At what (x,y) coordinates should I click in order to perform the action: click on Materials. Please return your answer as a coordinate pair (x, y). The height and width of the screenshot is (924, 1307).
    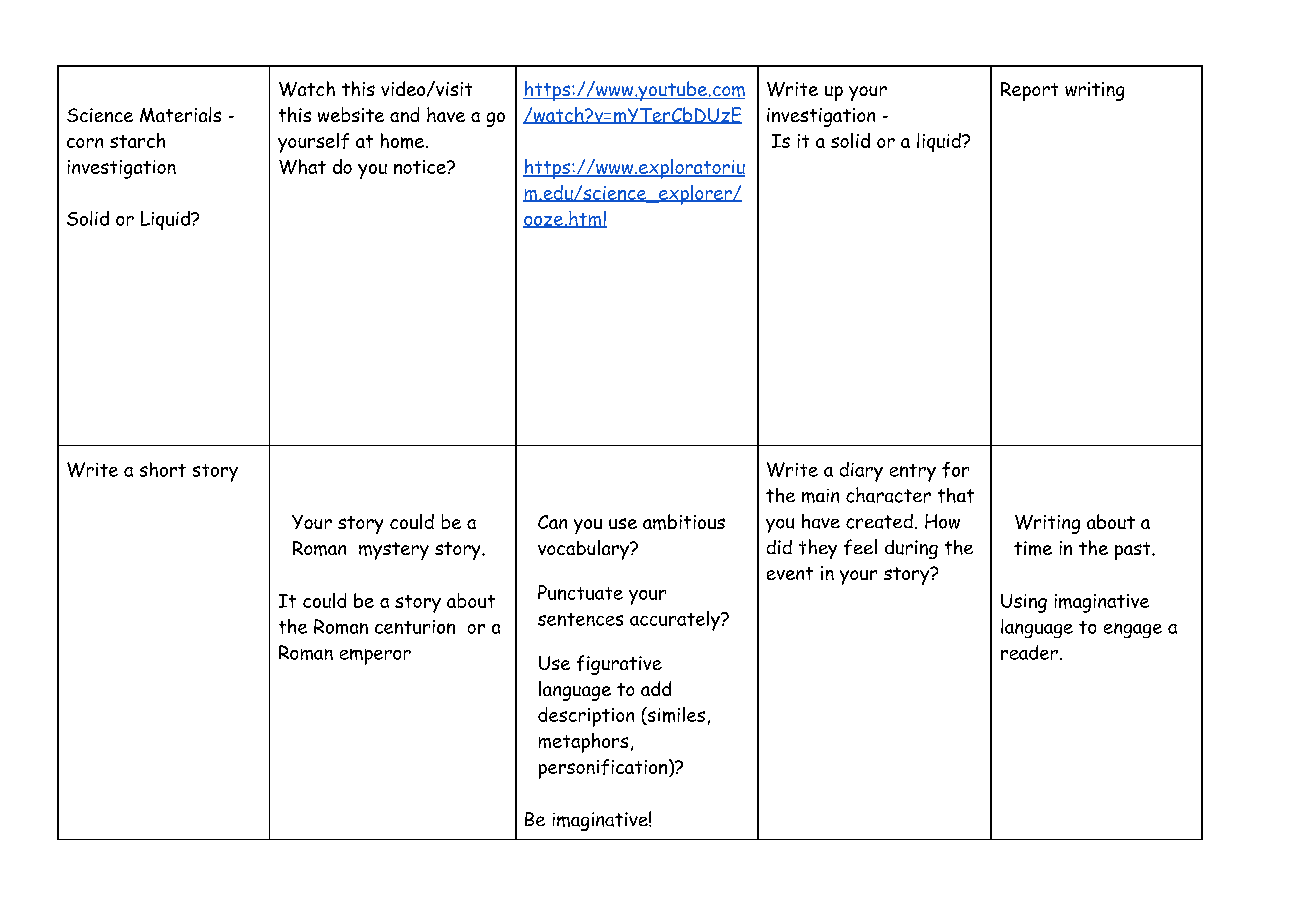
    Looking at the image, I should click on (180, 114).
